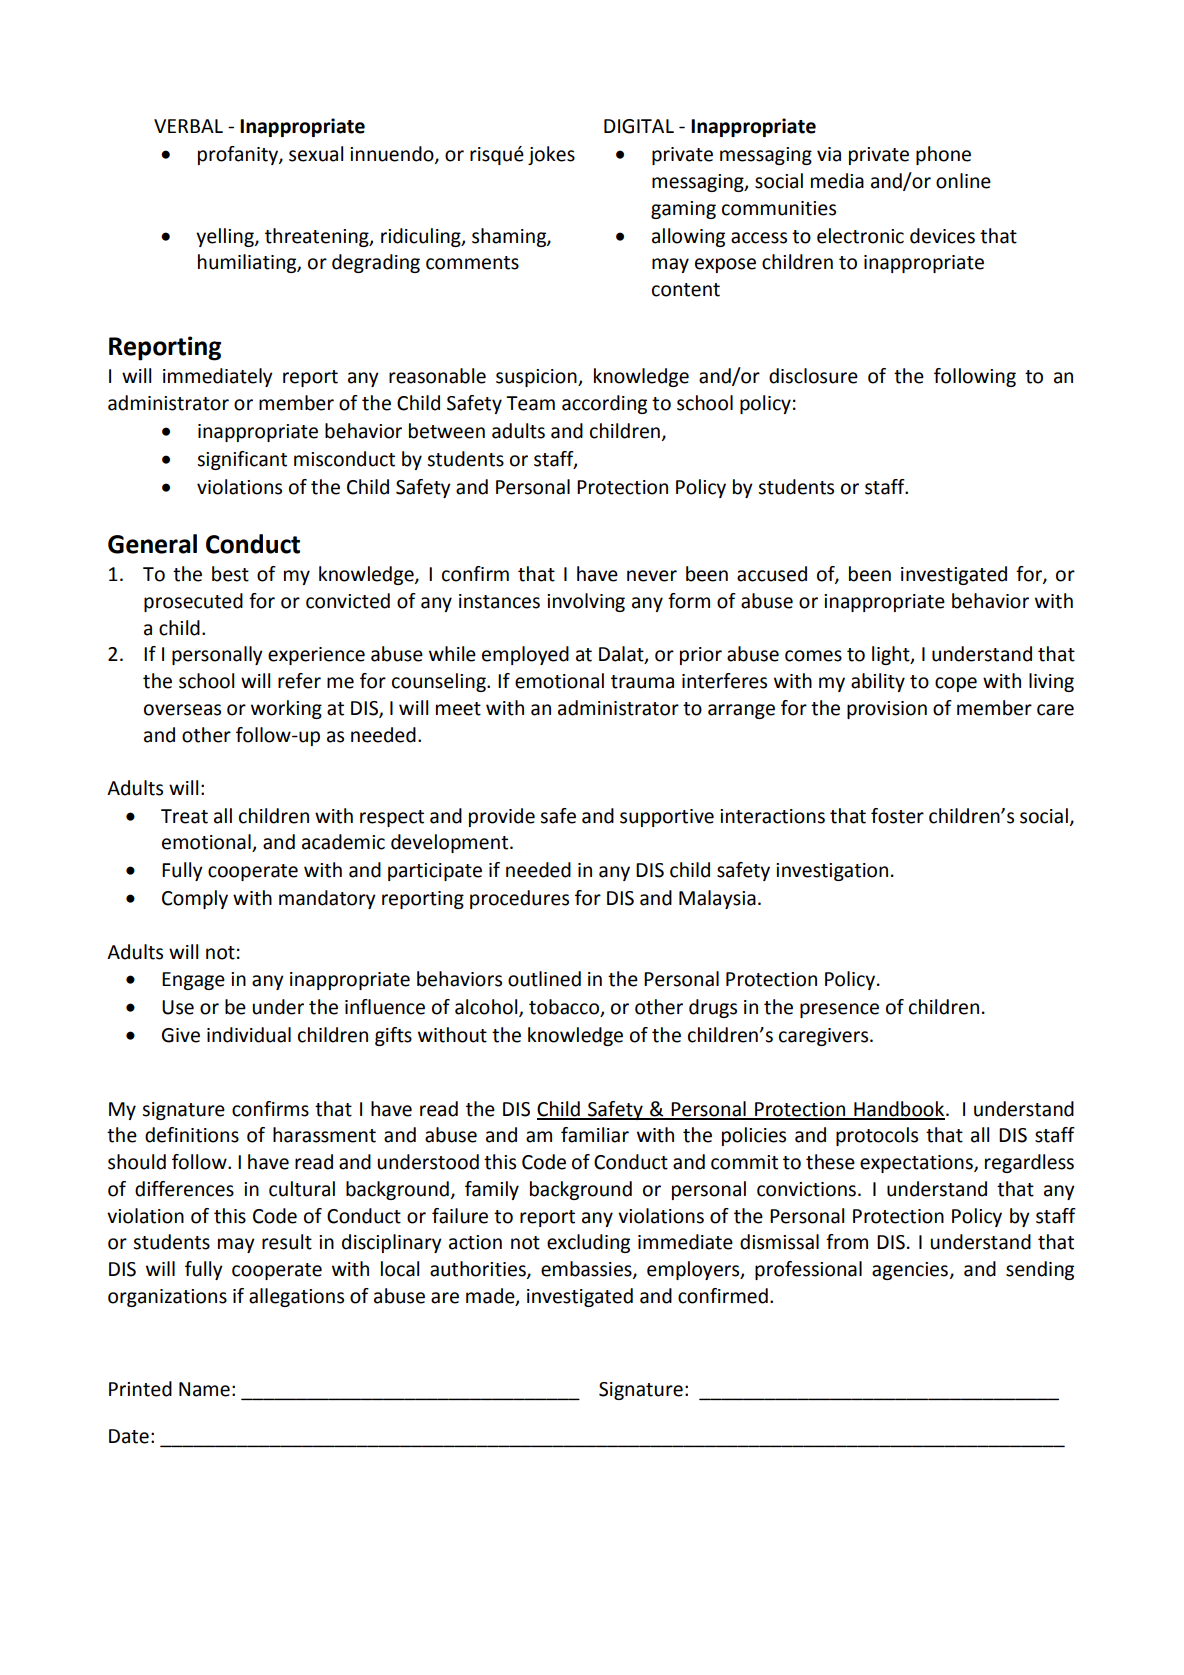  Describe the element at coordinates (184, 816) in the screenshot. I see `Treat` at that location.
